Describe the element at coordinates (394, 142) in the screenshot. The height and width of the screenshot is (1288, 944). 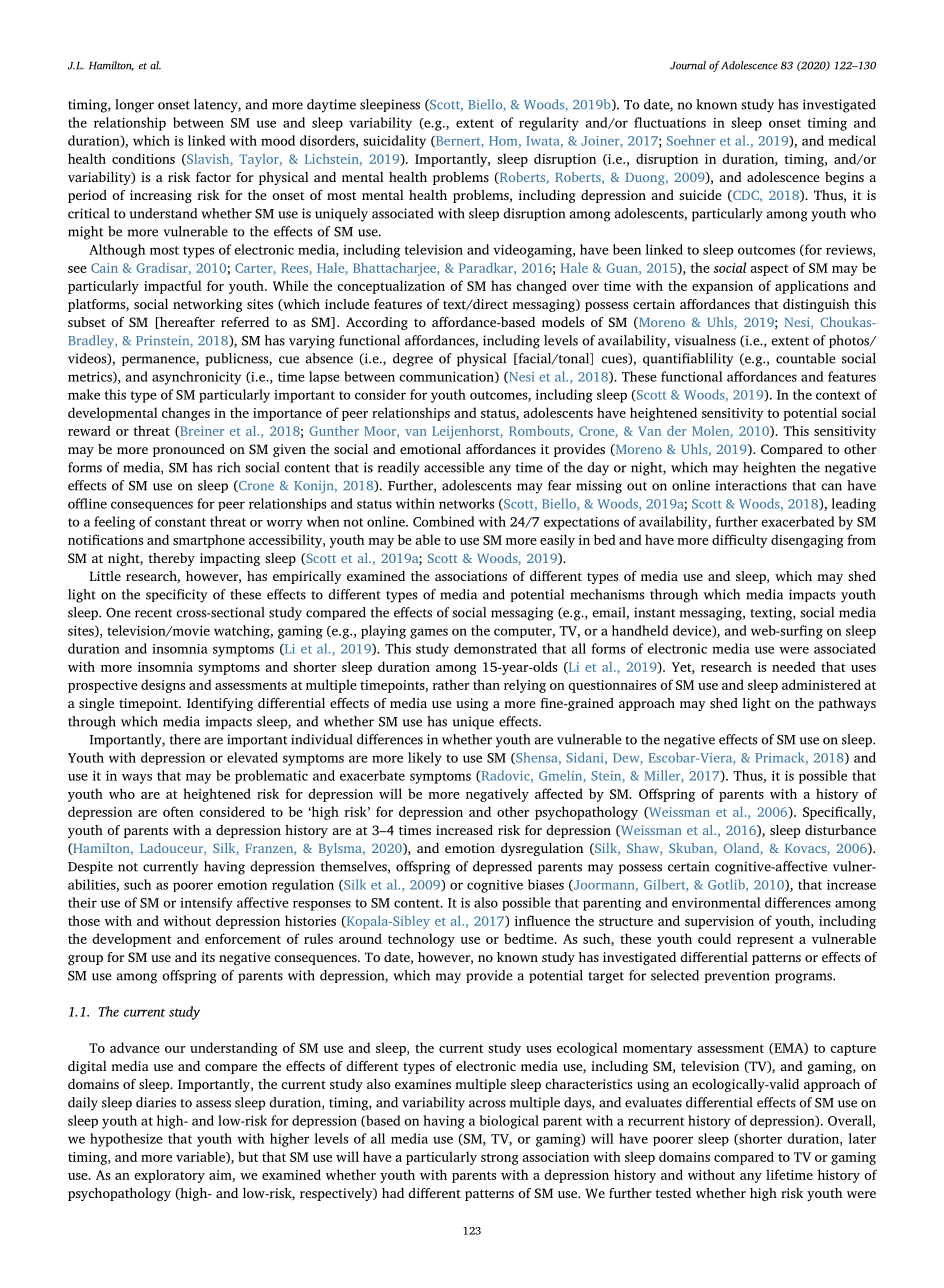
I see `suicidality` at that location.
